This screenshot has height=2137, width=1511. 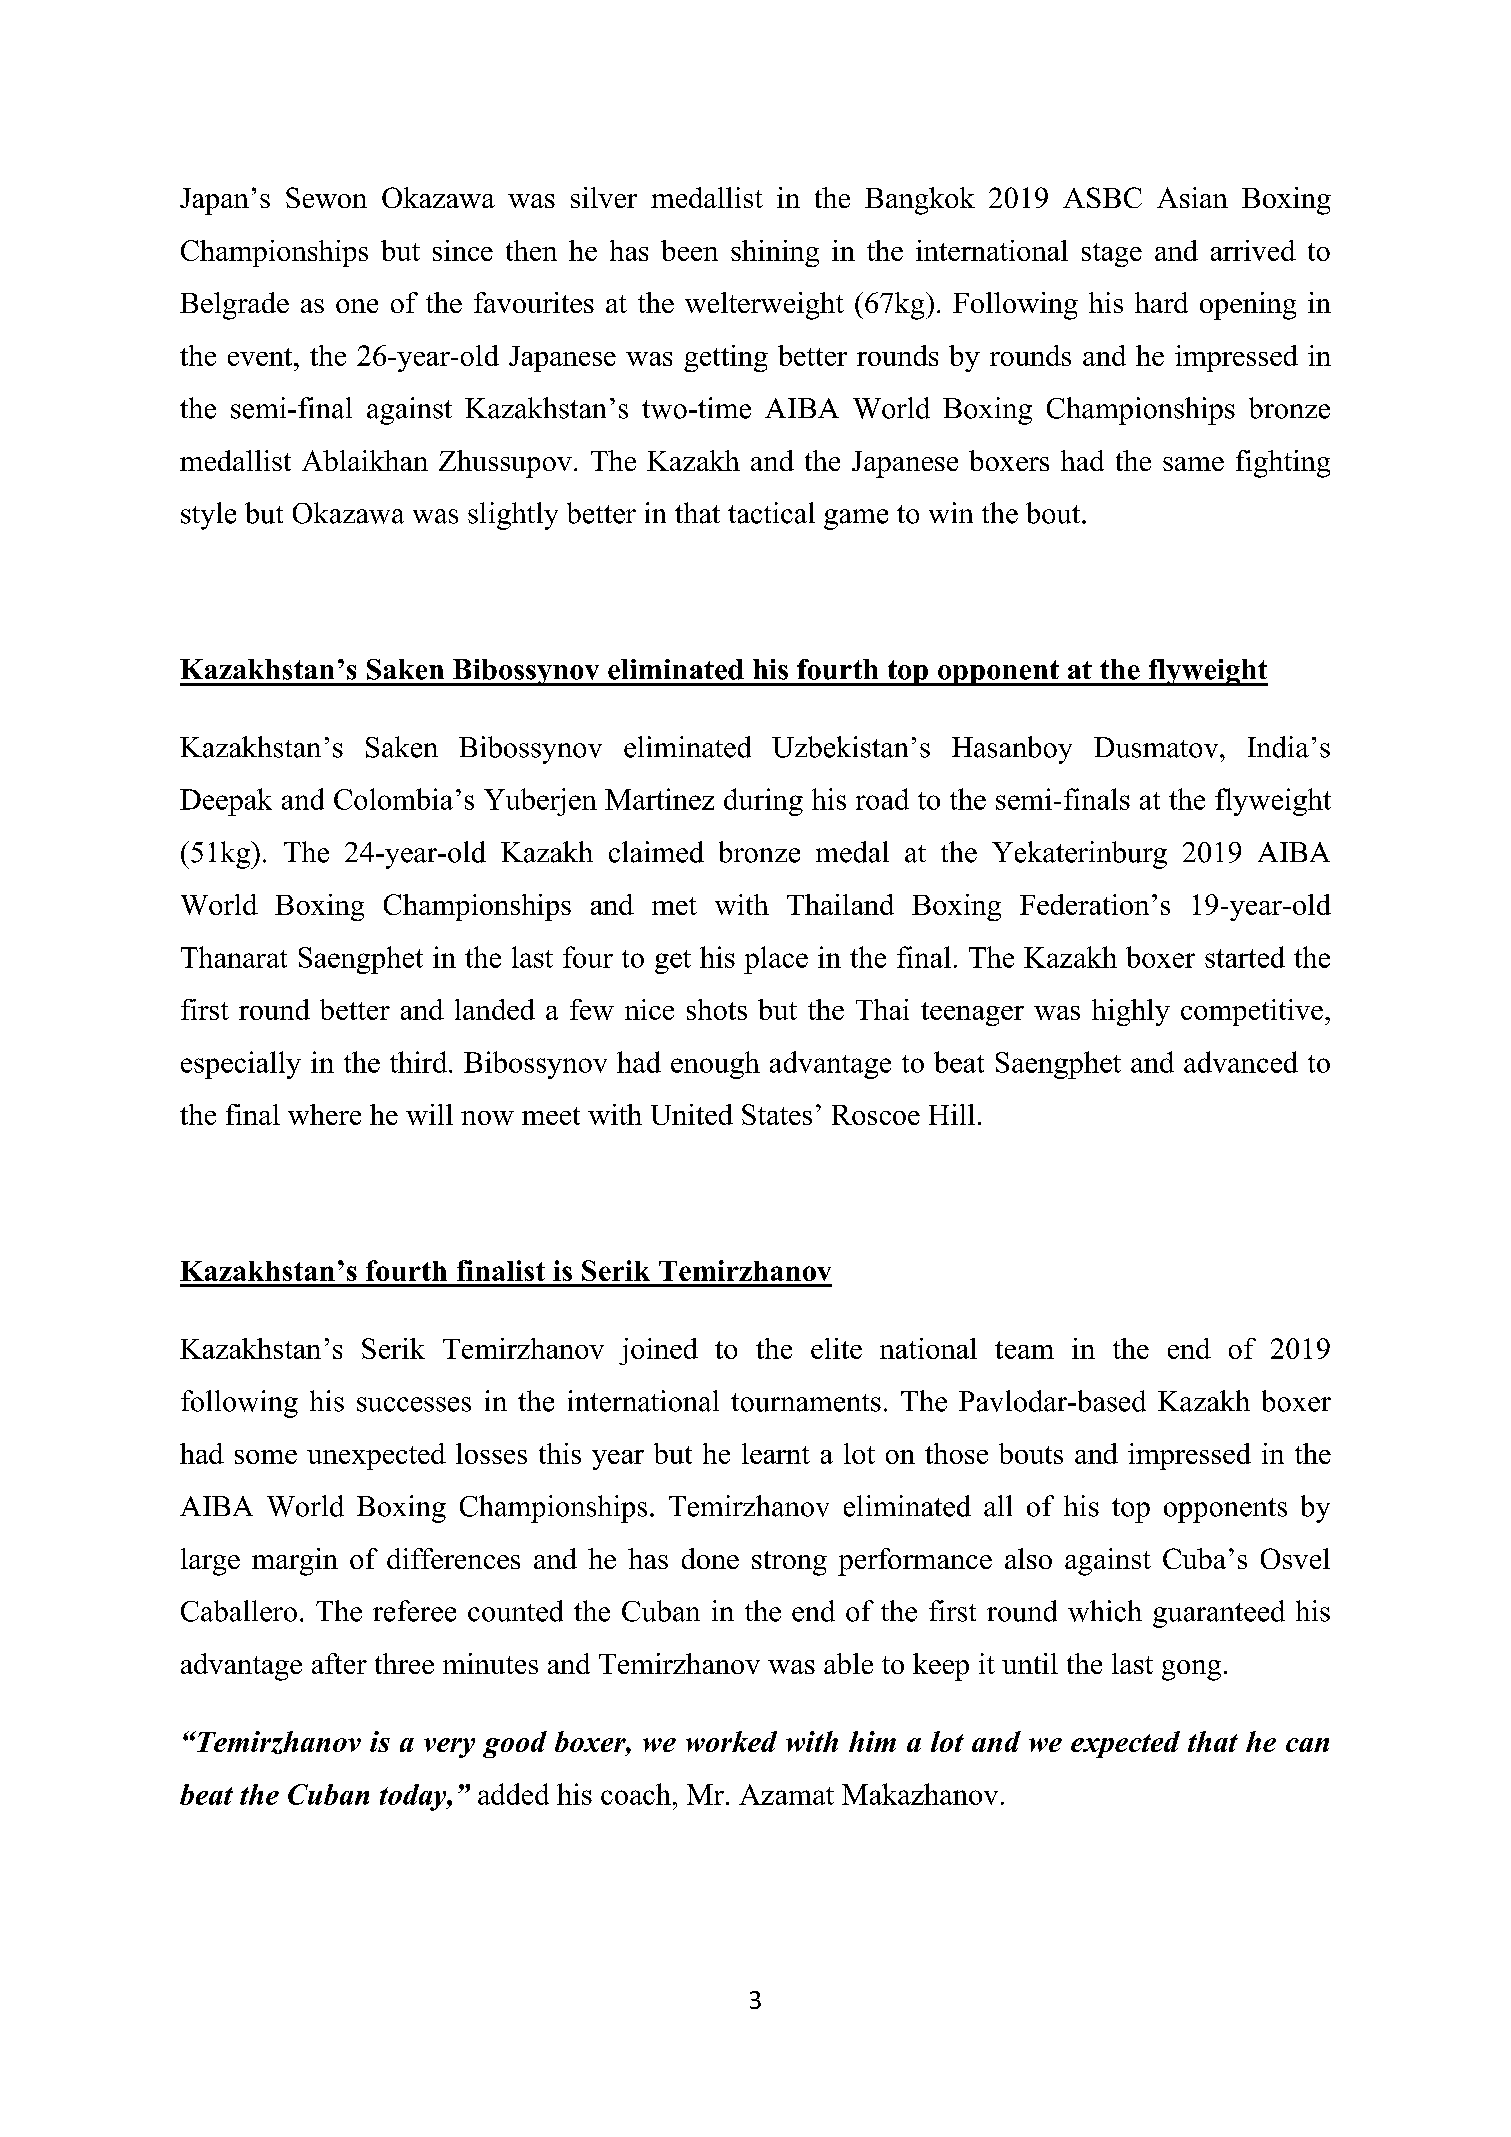 I want to click on highly, so click(x=1131, y=1012).
